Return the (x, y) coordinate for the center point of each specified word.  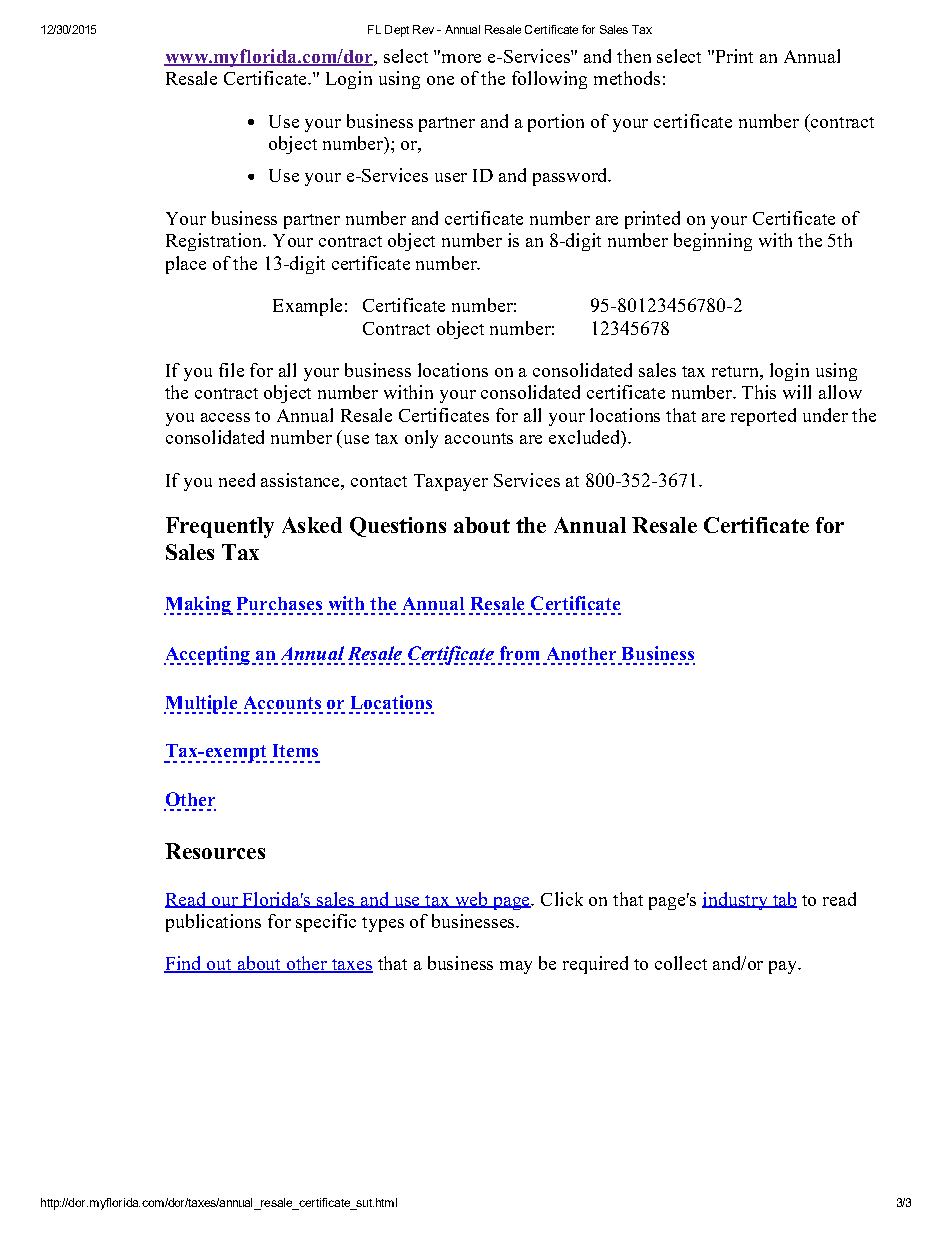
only (421, 439)
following (549, 80)
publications (213, 923)
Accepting (207, 655)
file (231, 370)
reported (763, 417)
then (634, 56)
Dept (397, 31)
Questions (398, 527)
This (759, 392)
